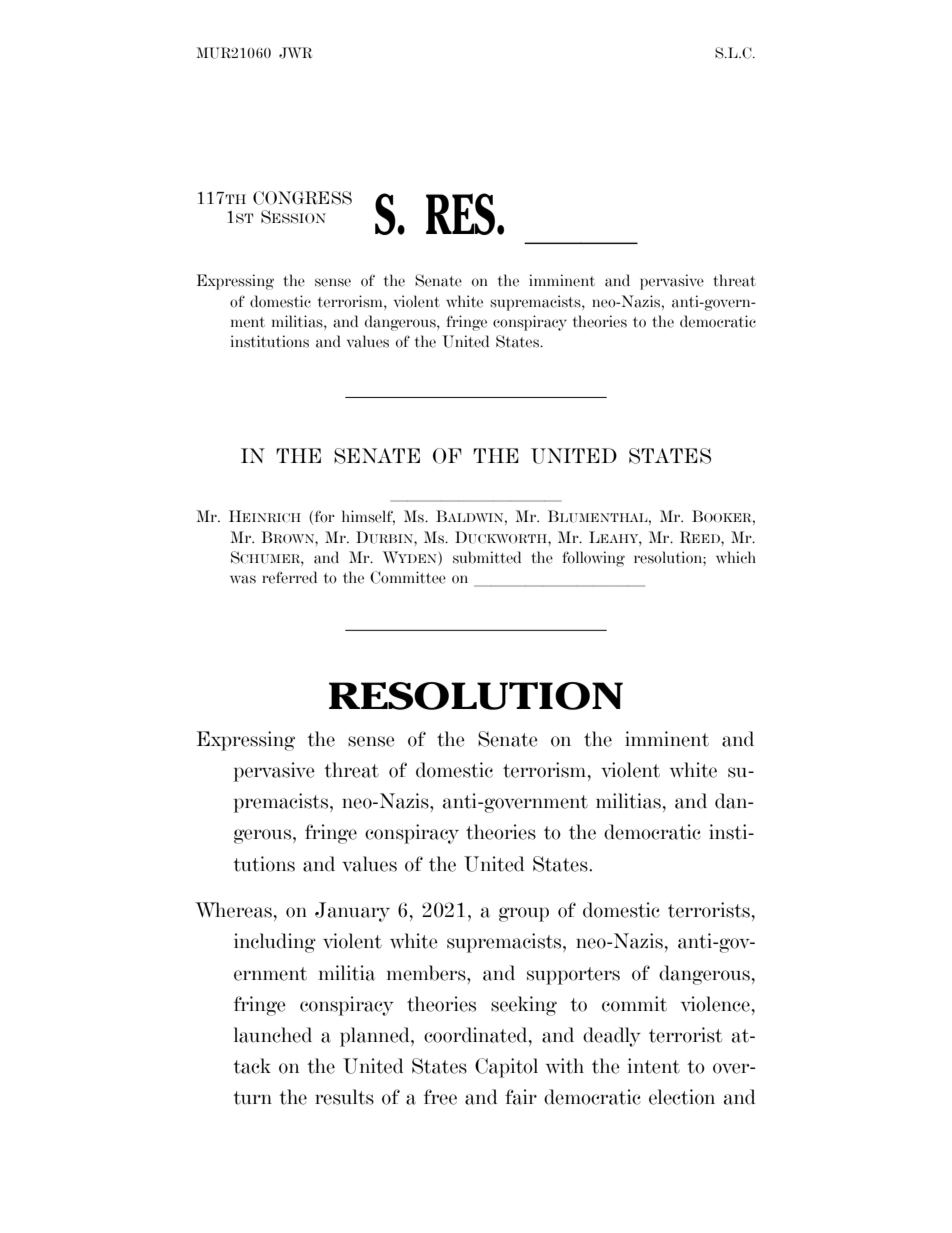 This screenshot has width=952, height=1233. I want to click on members, so click(427, 973).
